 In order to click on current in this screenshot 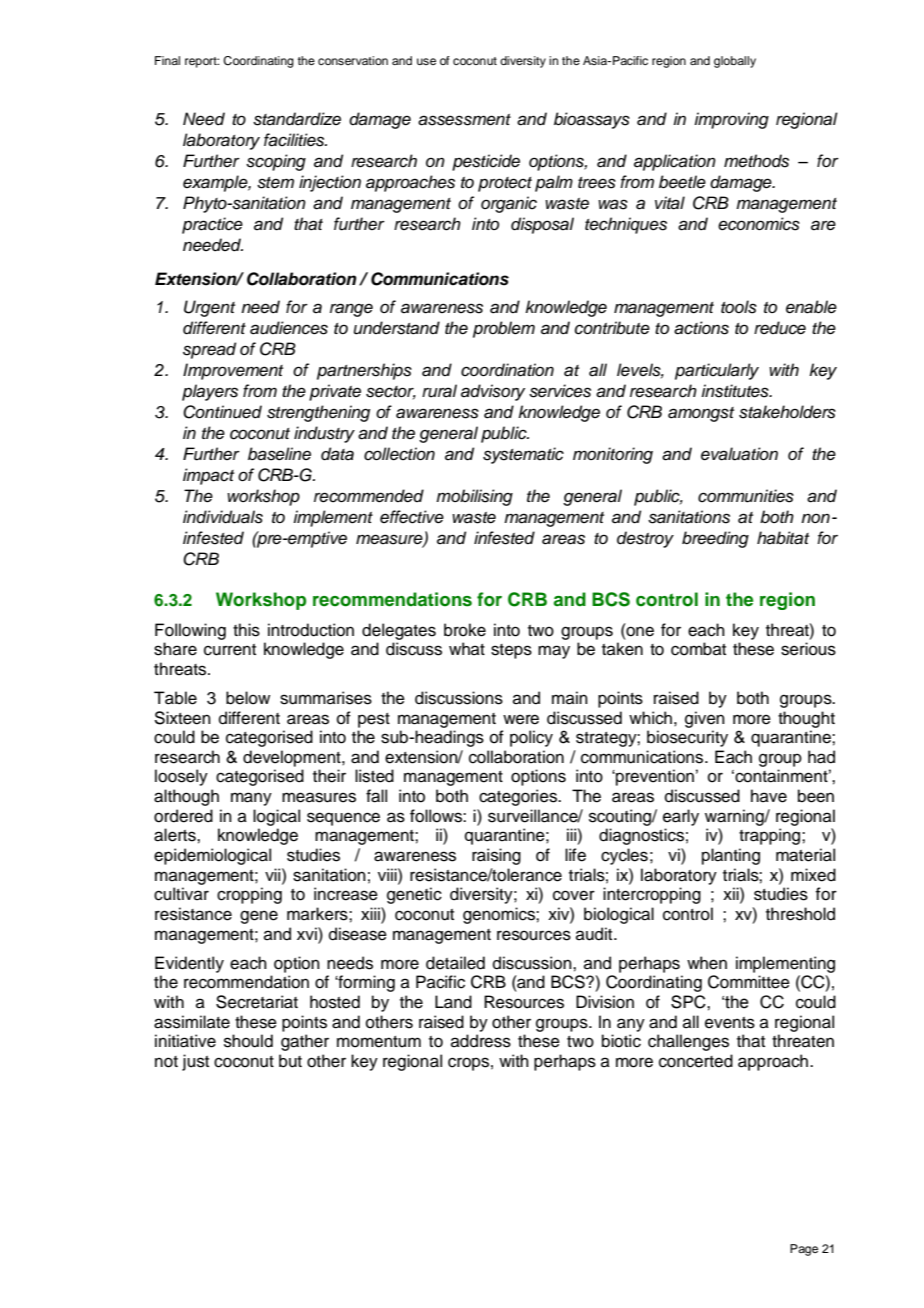, I will do `click(230, 650)`.
